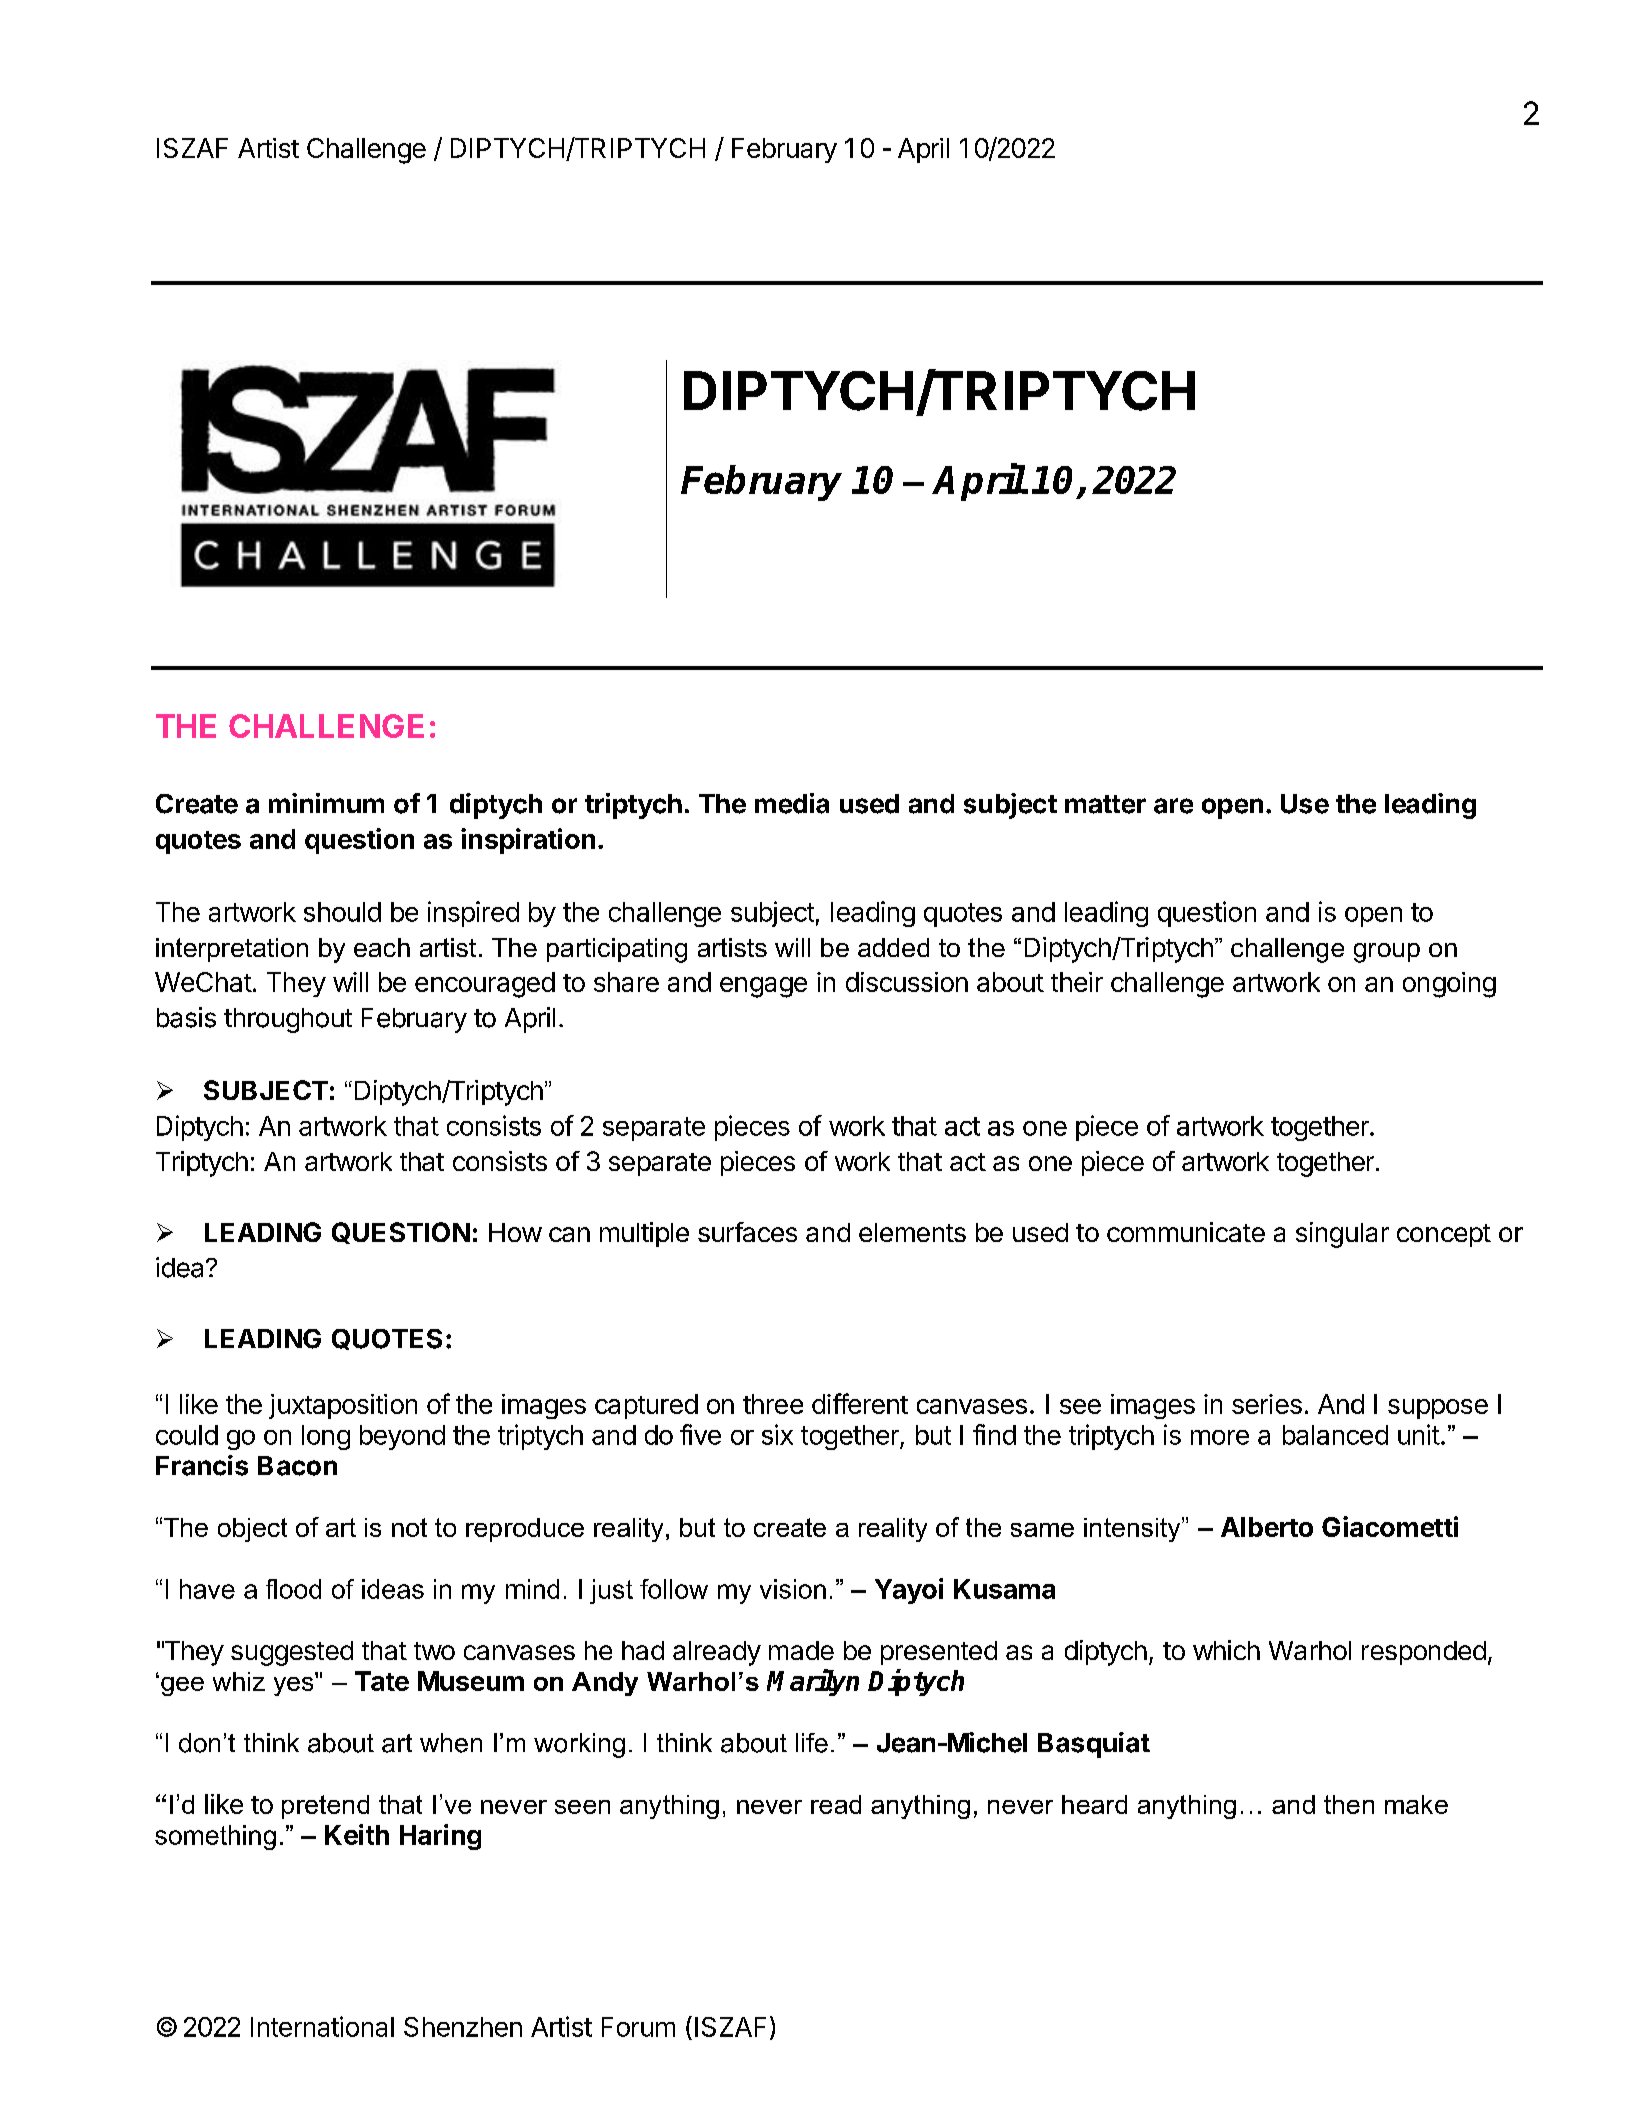 Image resolution: width=1637 pixels, height=2118 pixels. What do you see at coordinates (638, 2027) in the screenshot?
I see `Forum` at bounding box center [638, 2027].
